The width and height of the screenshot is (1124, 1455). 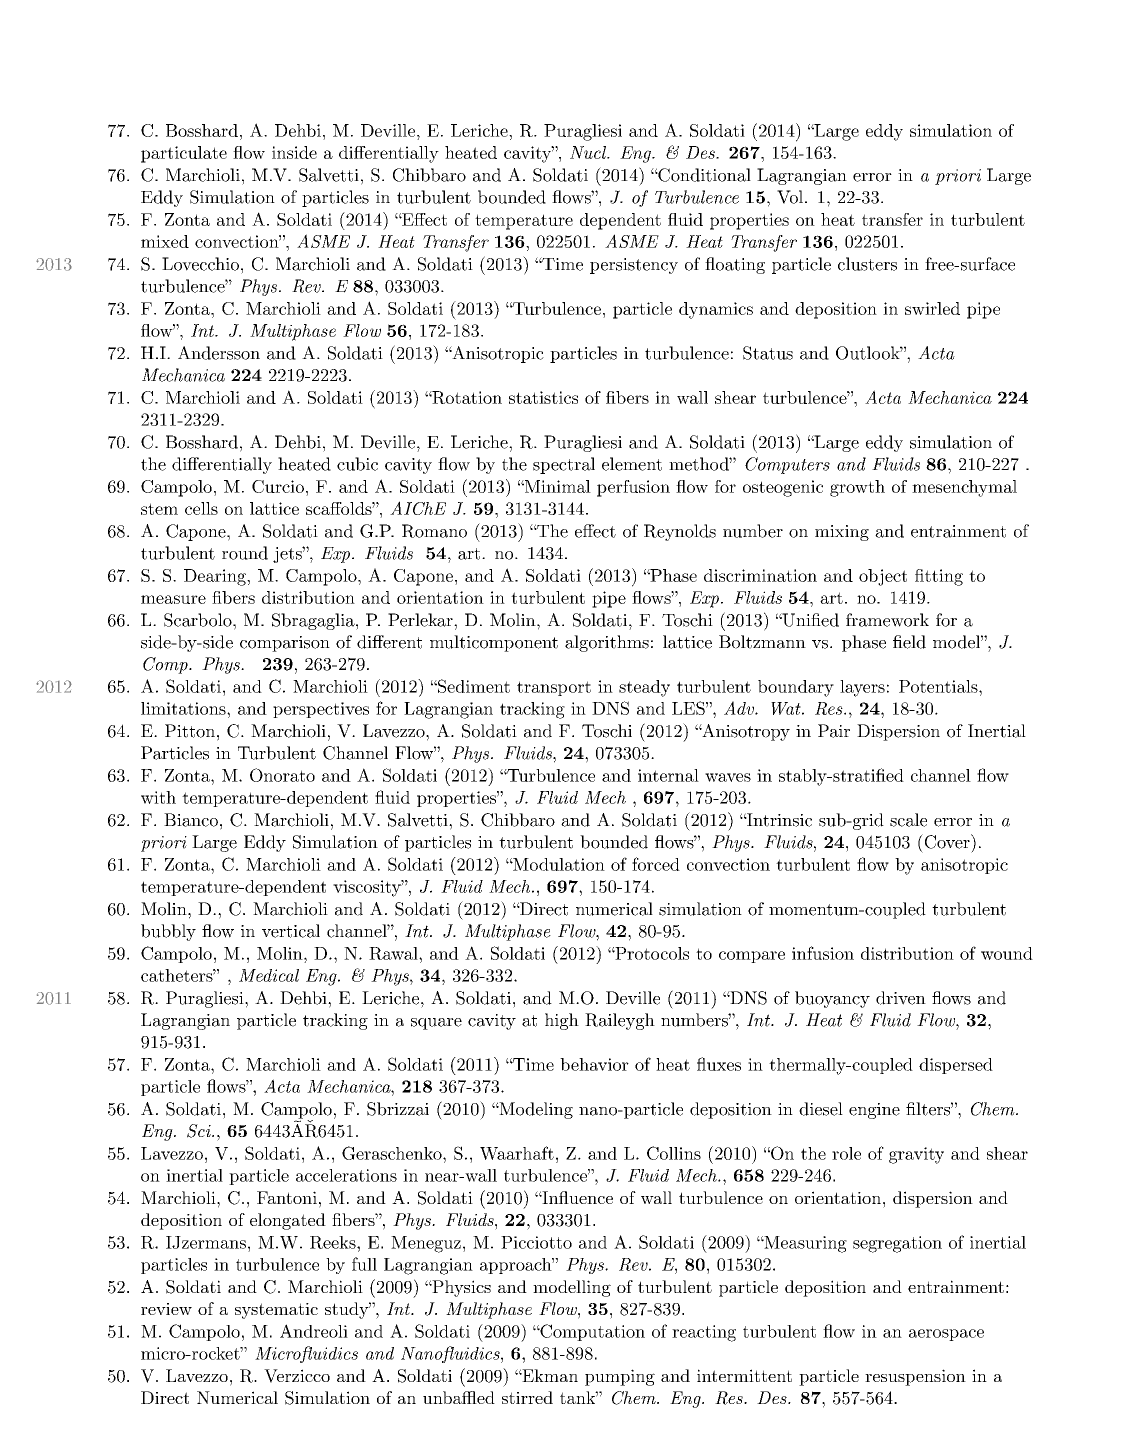 What do you see at coordinates (867, 264) in the screenshot?
I see `clusters` at bounding box center [867, 264].
